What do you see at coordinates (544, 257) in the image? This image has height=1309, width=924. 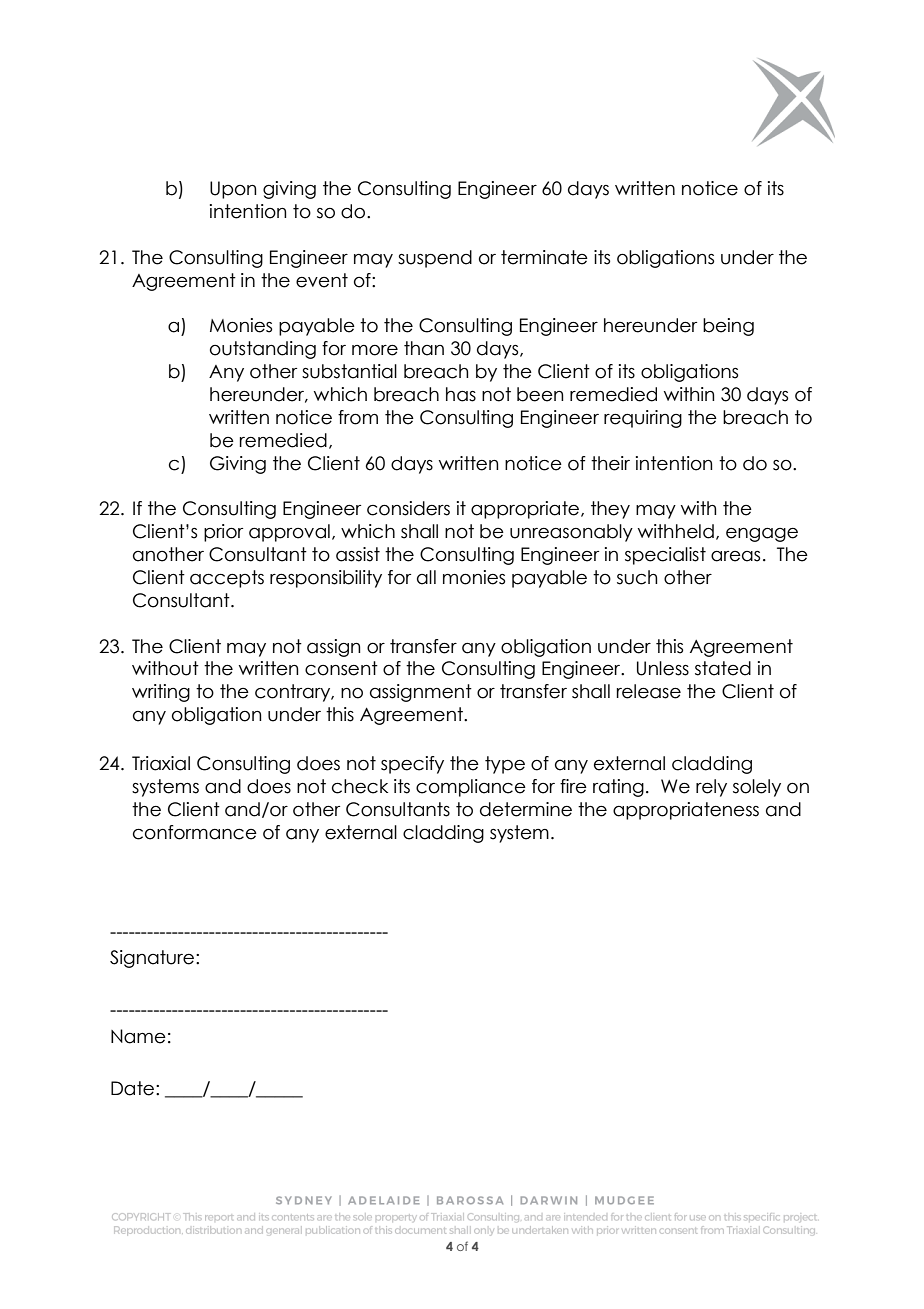 I see `terminate` at bounding box center [544, 257].
